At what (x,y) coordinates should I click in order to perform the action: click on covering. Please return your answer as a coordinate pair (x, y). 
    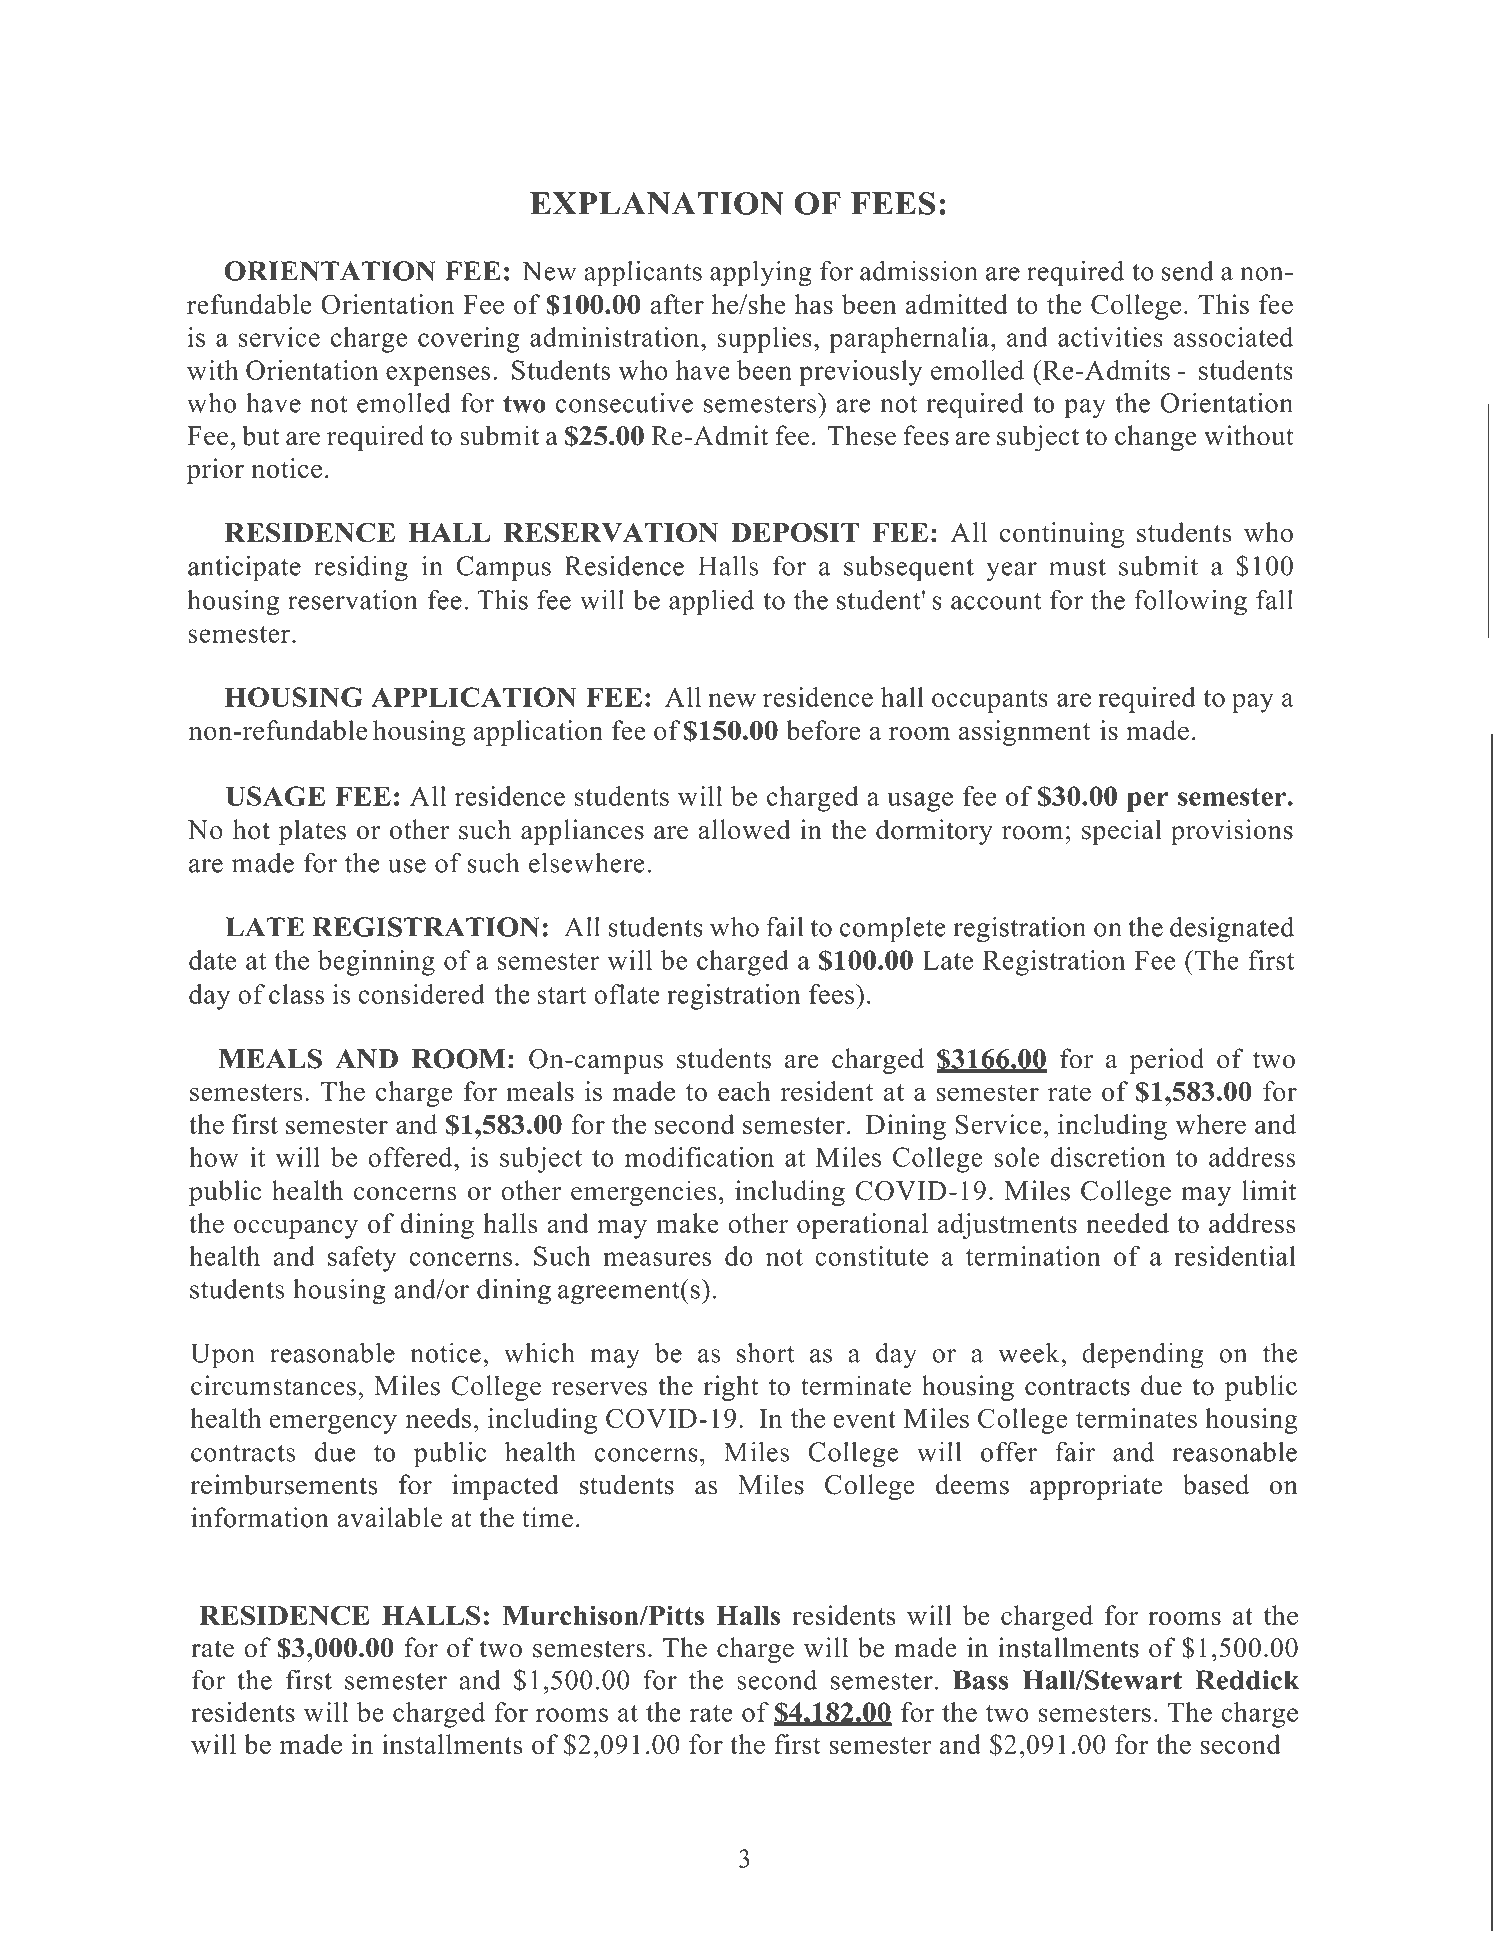
    Looking at the image, I should click on (468, 340).
